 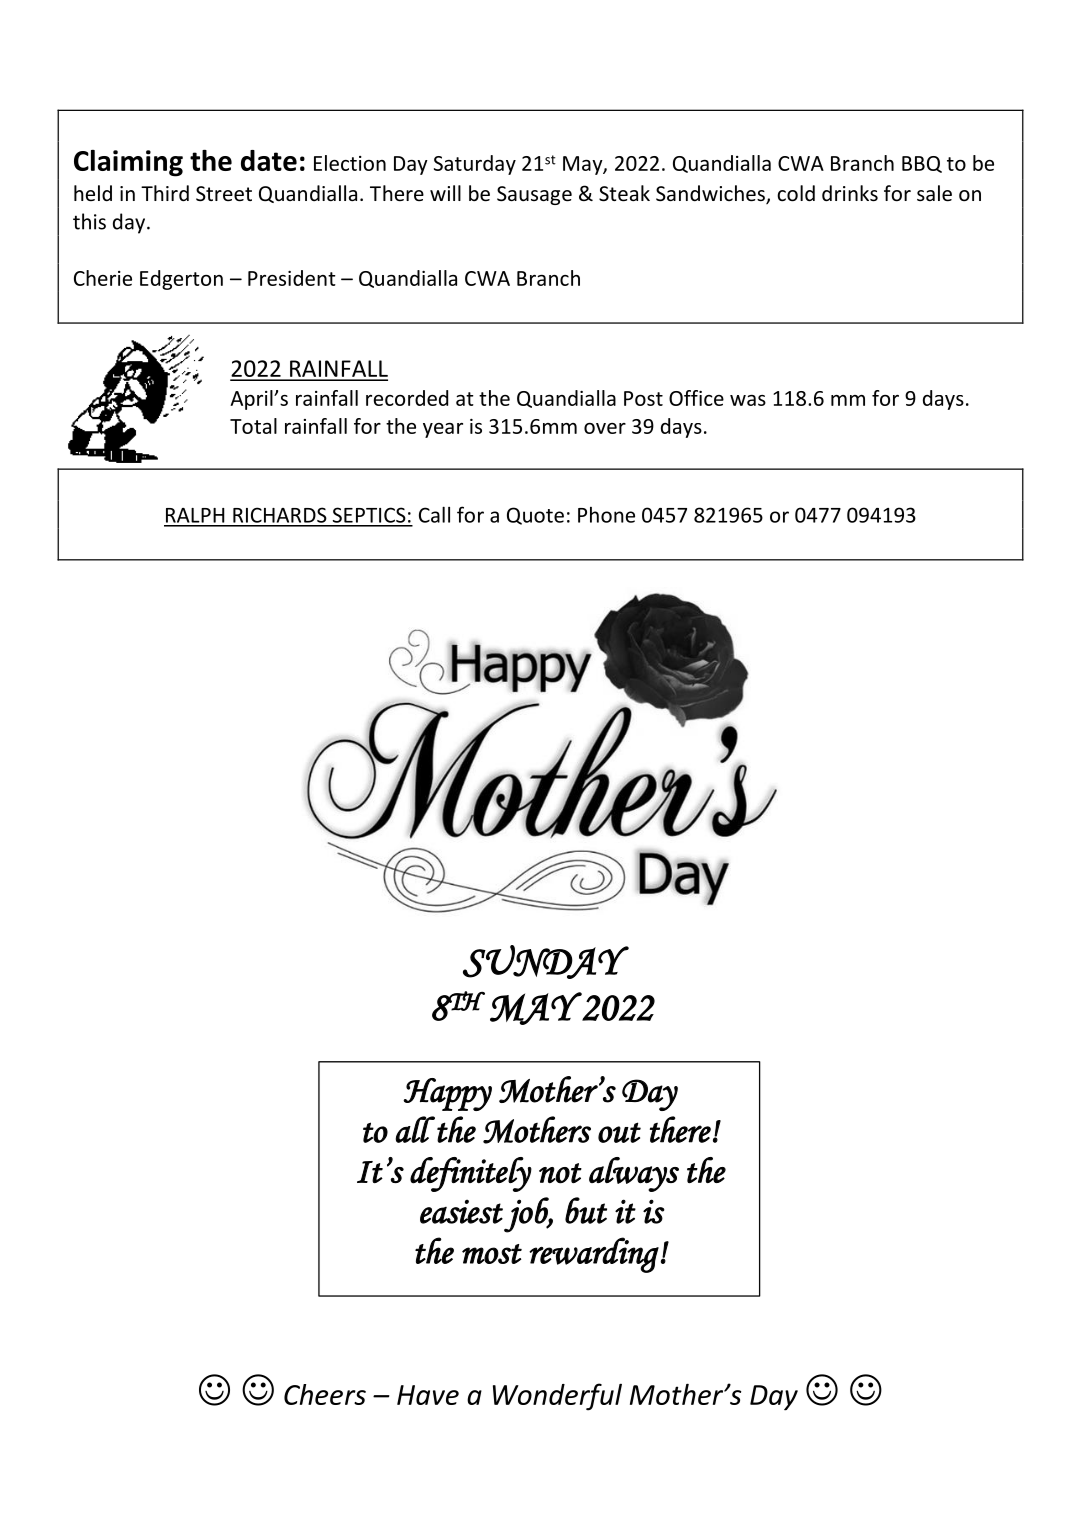 I want to click on Cheers, so click(x=325, y=1394).
